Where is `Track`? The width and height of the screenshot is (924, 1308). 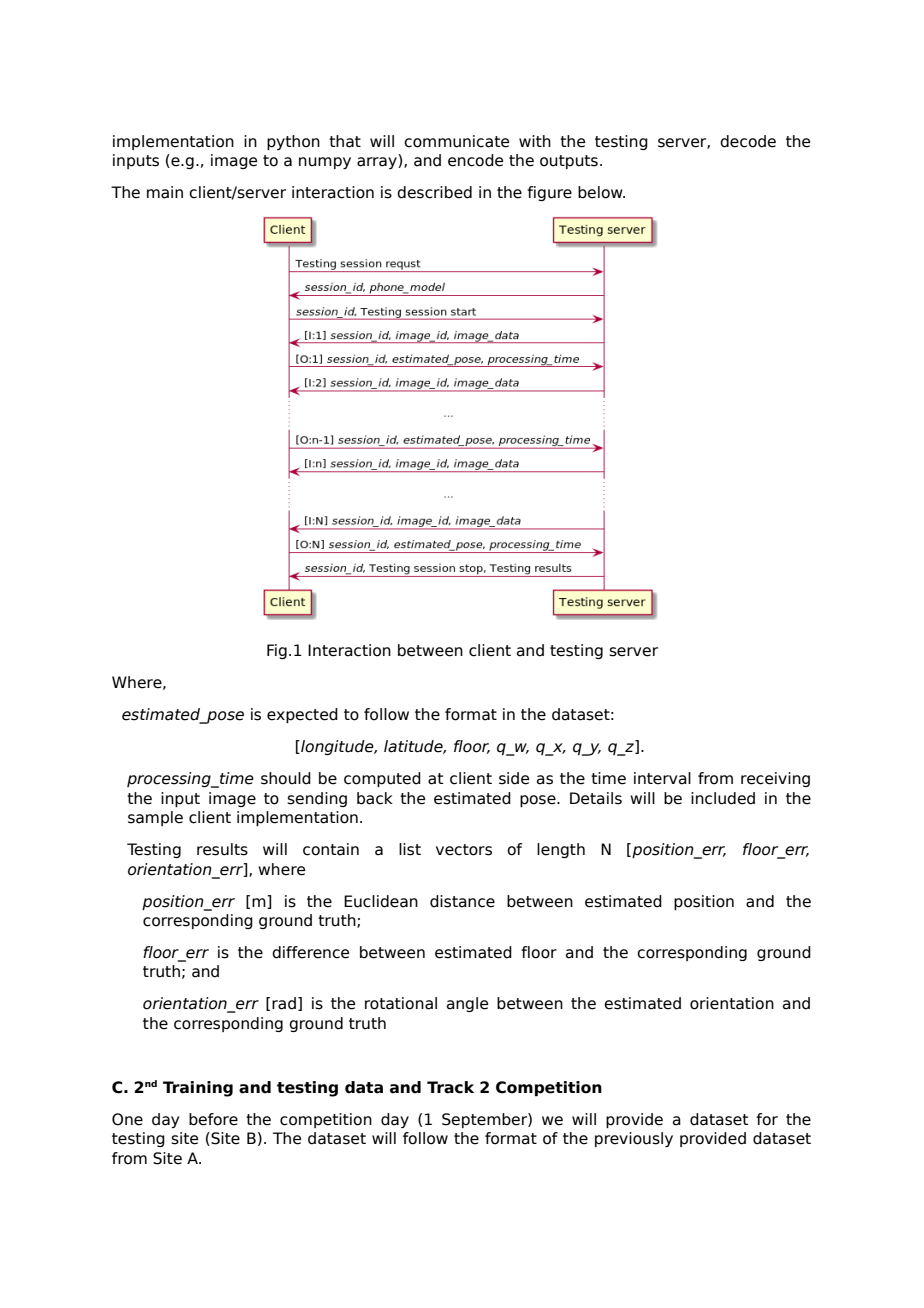
Track is located at coordinates (450, 1087).
